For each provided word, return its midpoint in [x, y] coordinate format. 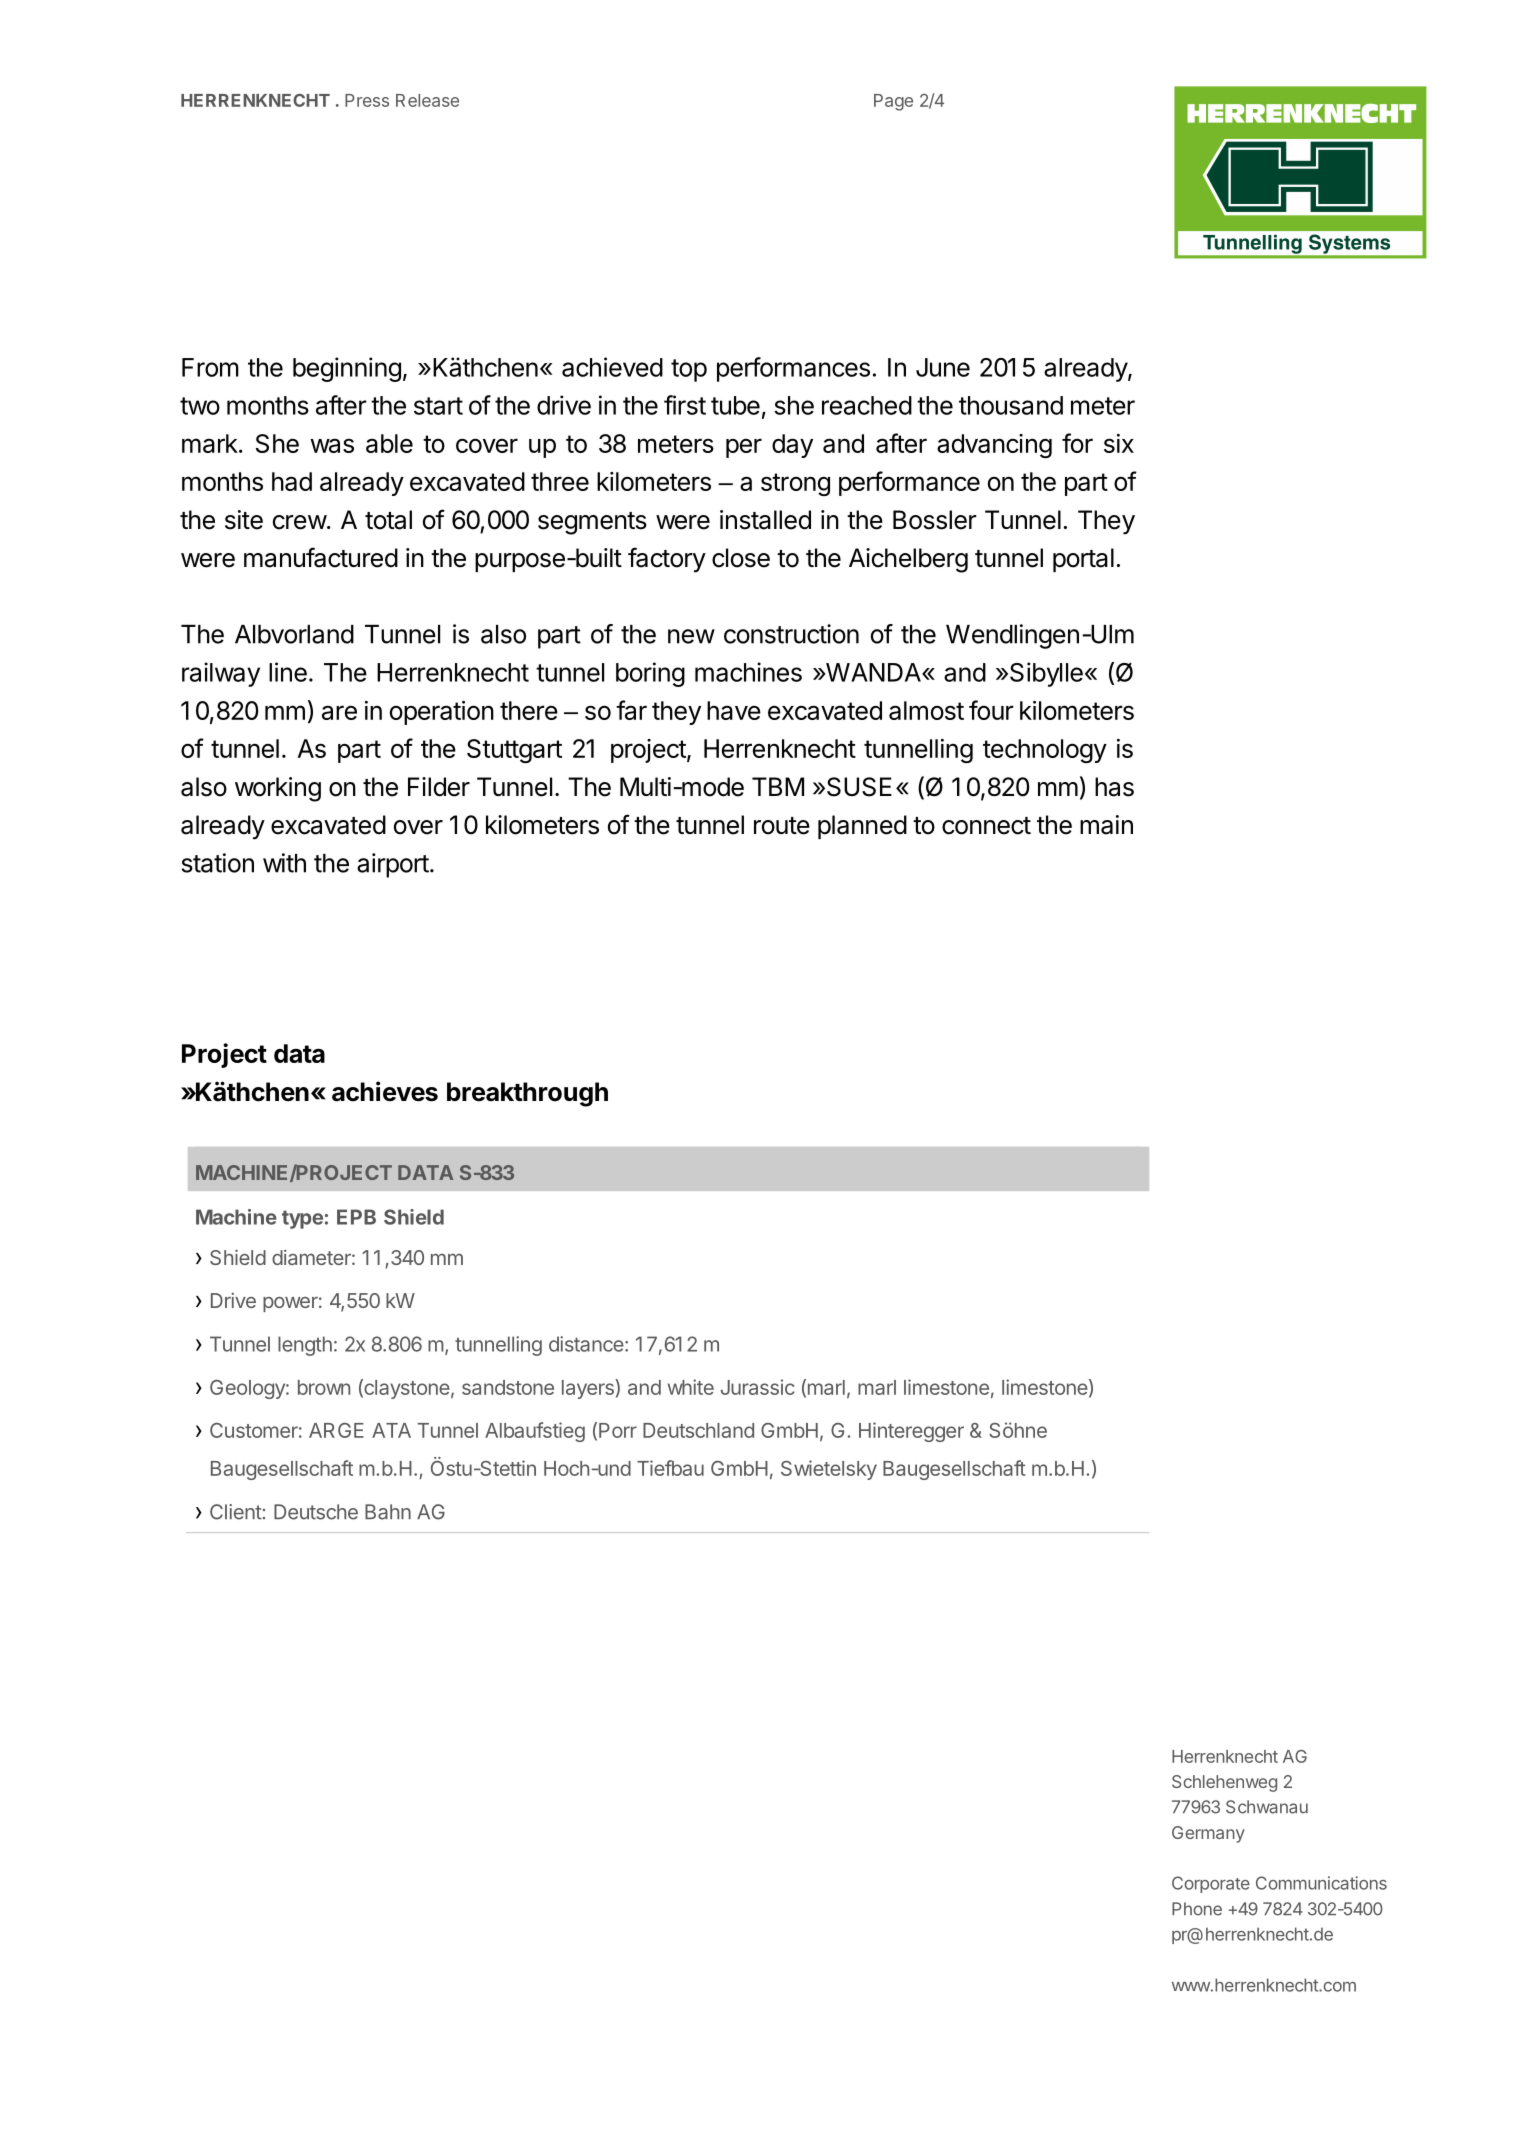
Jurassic [758, 1387]
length [305, 1346]
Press [367, 100]
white [691, 1387]
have [734, 710]
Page [893, 102]
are [339, 712]
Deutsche [316, 1512]
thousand [1011, 405]
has [1114, 787]
